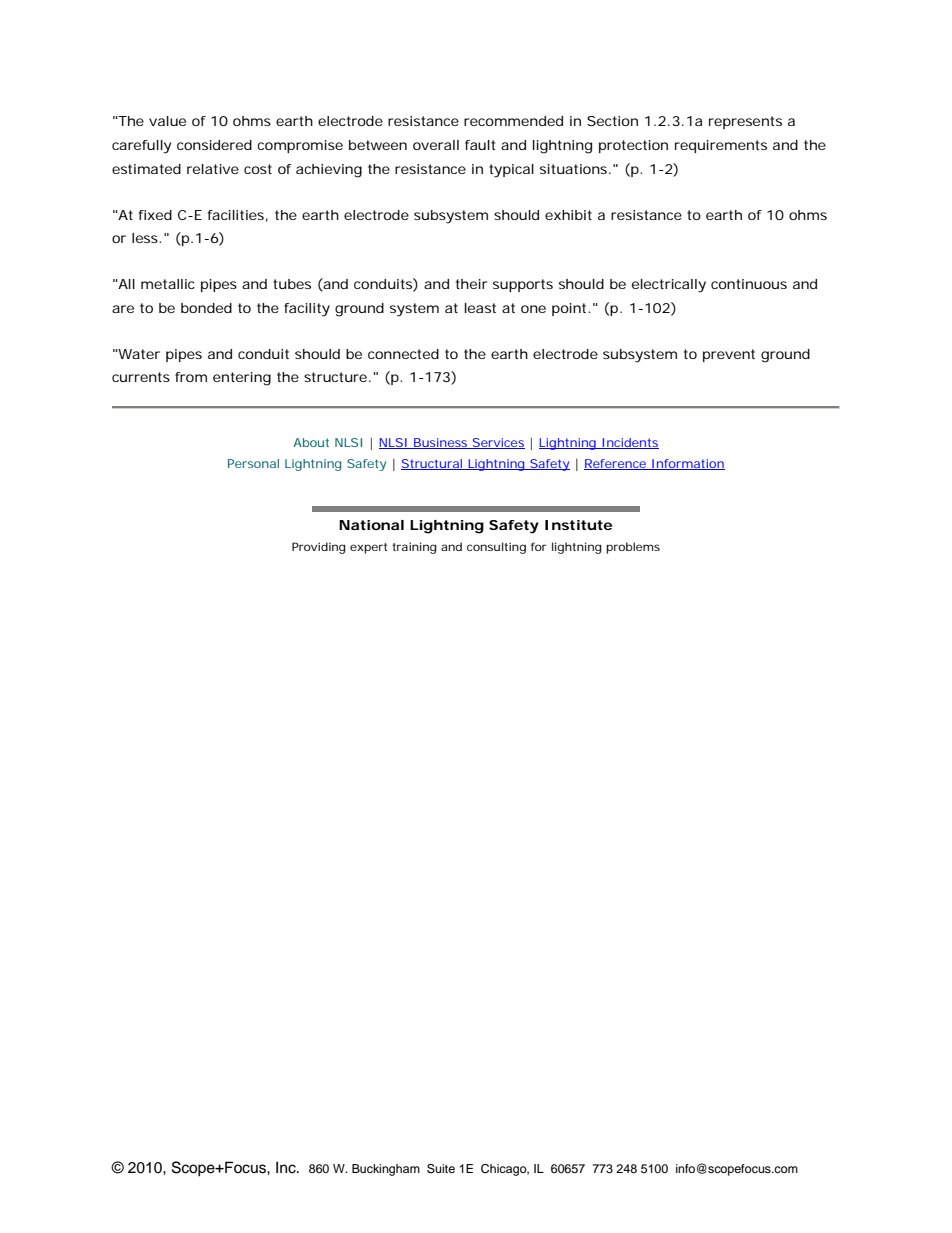 This screenshot has height=1233, width=952. Describe the element at coordinates (496, 548) in the screenshot. I see `consulting` at that location.
